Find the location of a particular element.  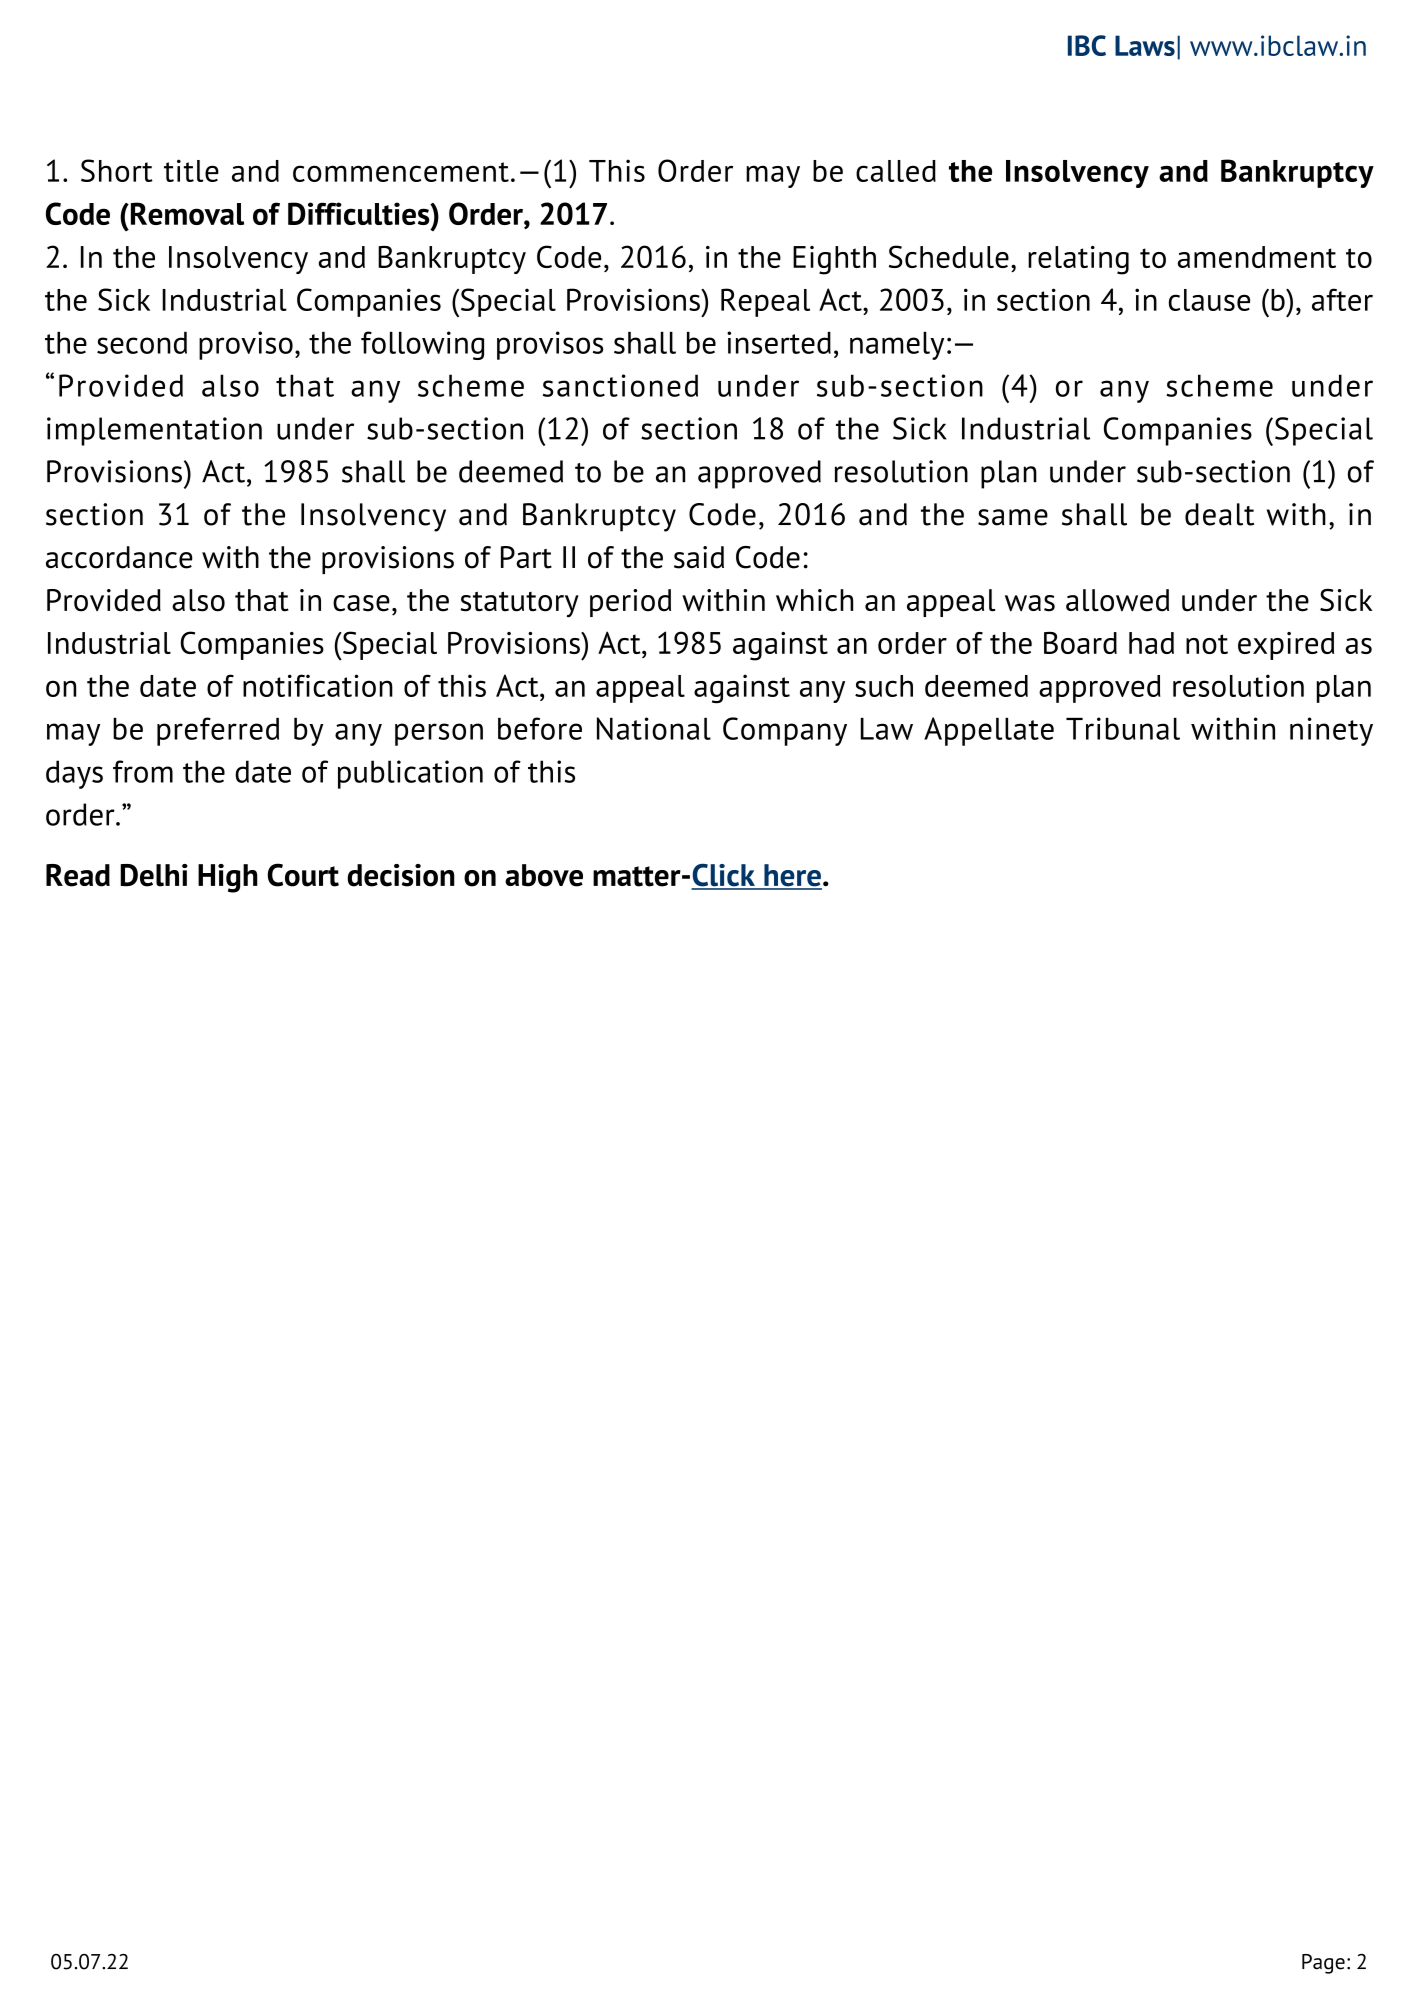

Tribunal is located at coordinates (1123, 728).
